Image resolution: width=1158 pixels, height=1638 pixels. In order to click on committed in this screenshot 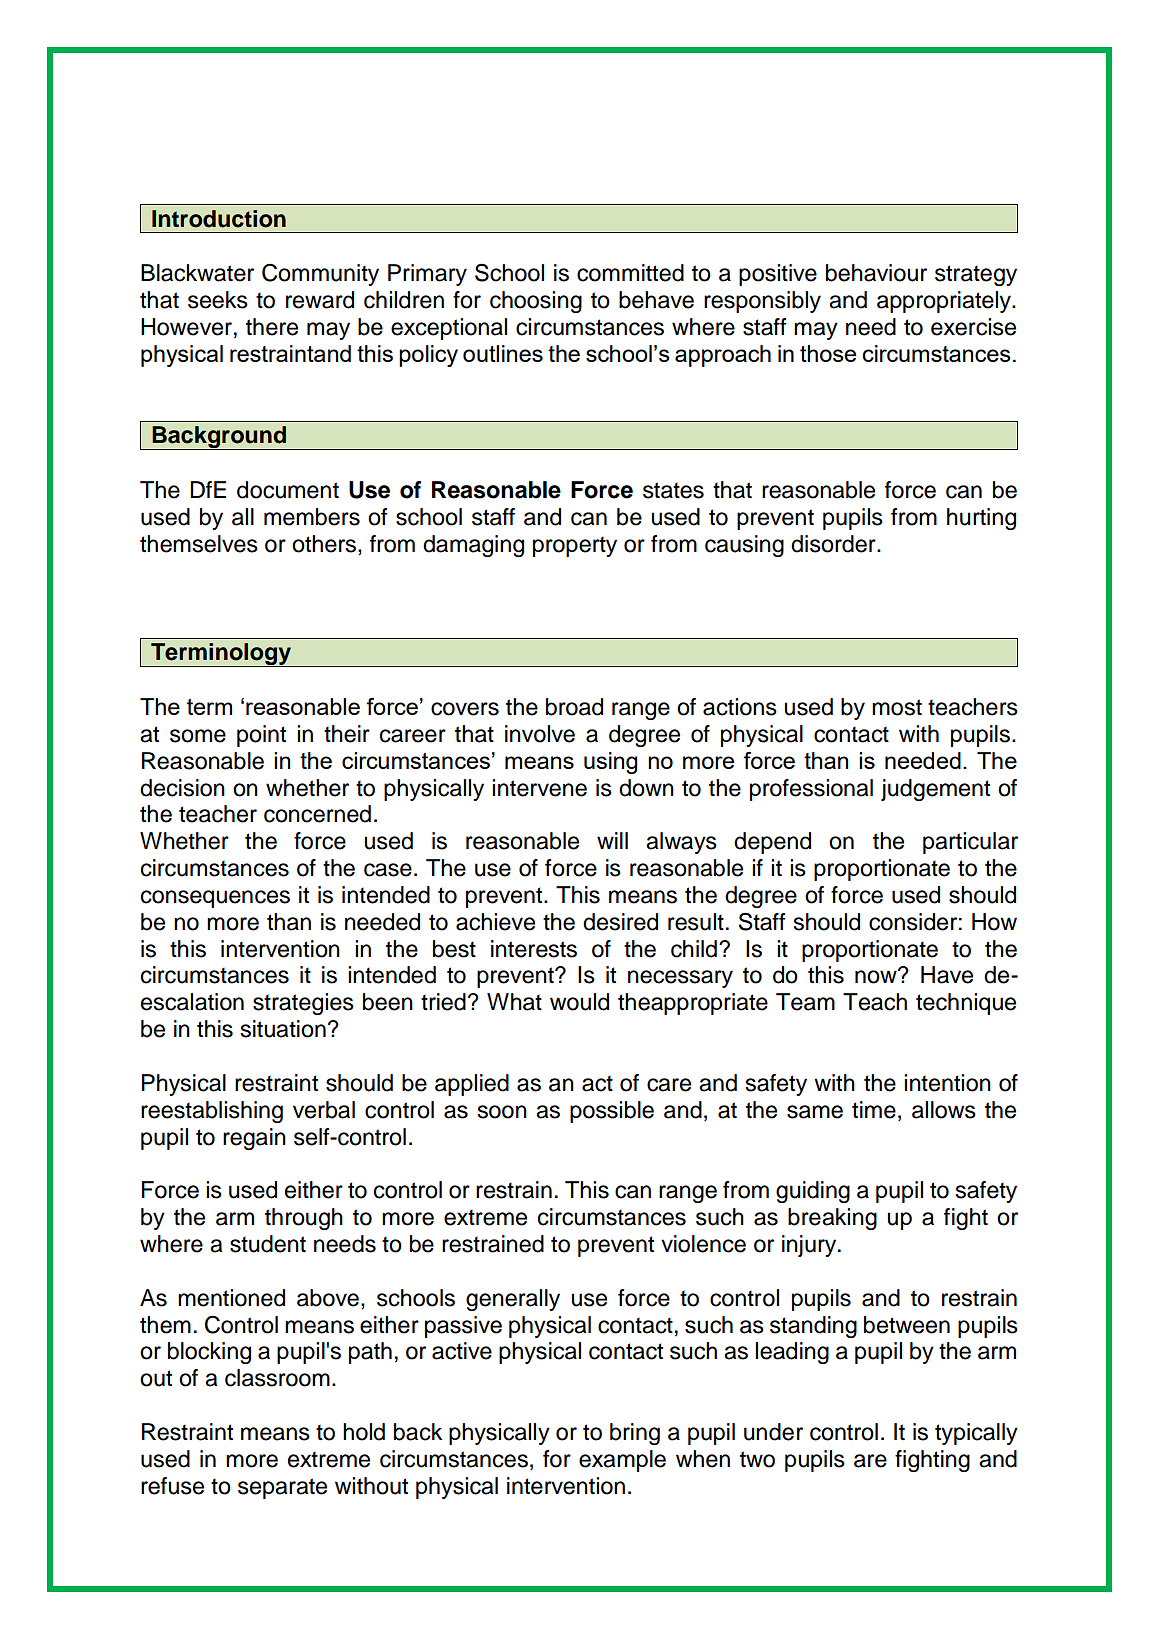, I will do `click(630, 273)`.
